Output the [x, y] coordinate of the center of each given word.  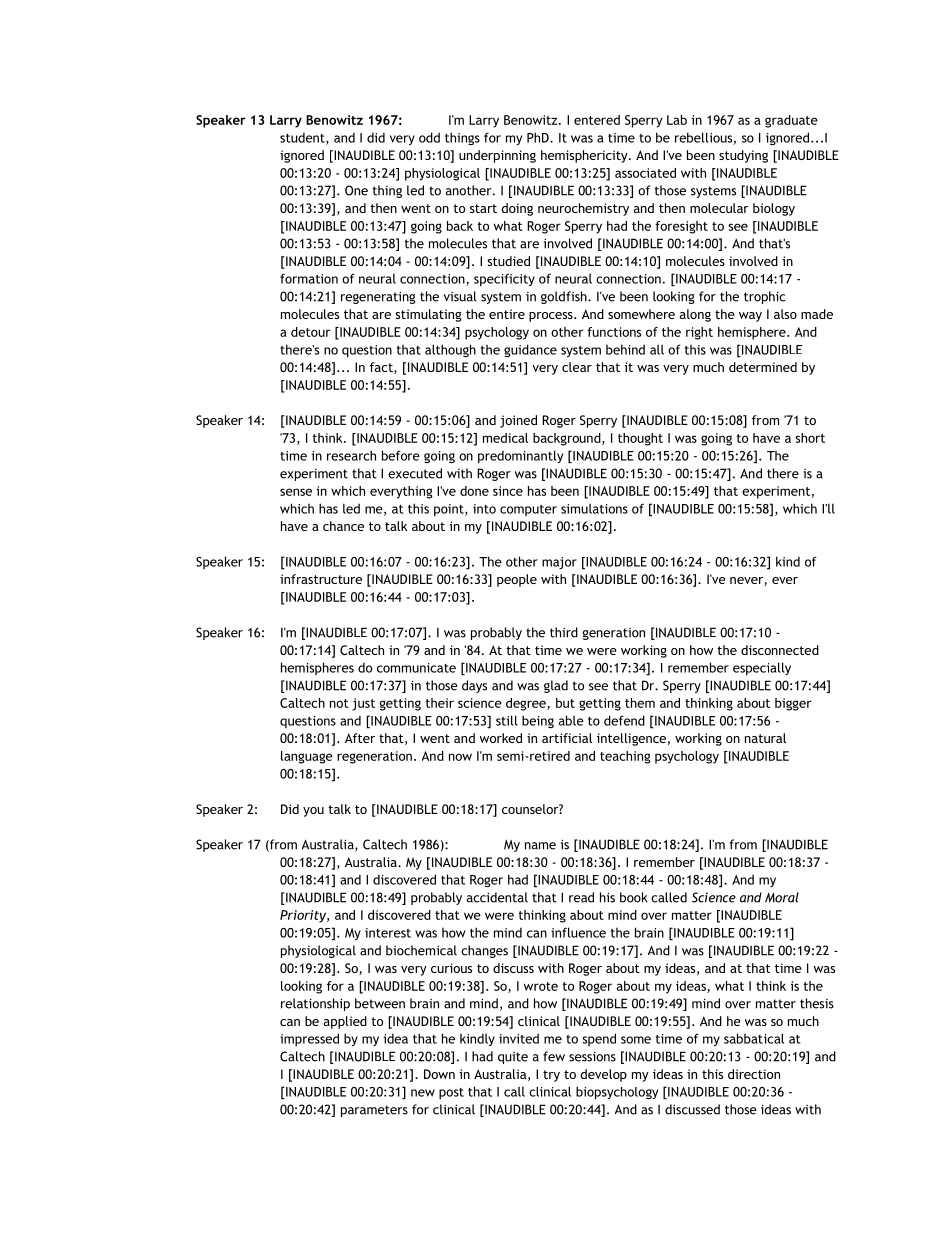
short [810, 438]
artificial [567, 738]
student [303, 138]
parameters [374, 1111]
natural [765, 738]
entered [597, 120]
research [351, 455]
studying [743, 156]
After [360, 738]
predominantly [520, 457]
